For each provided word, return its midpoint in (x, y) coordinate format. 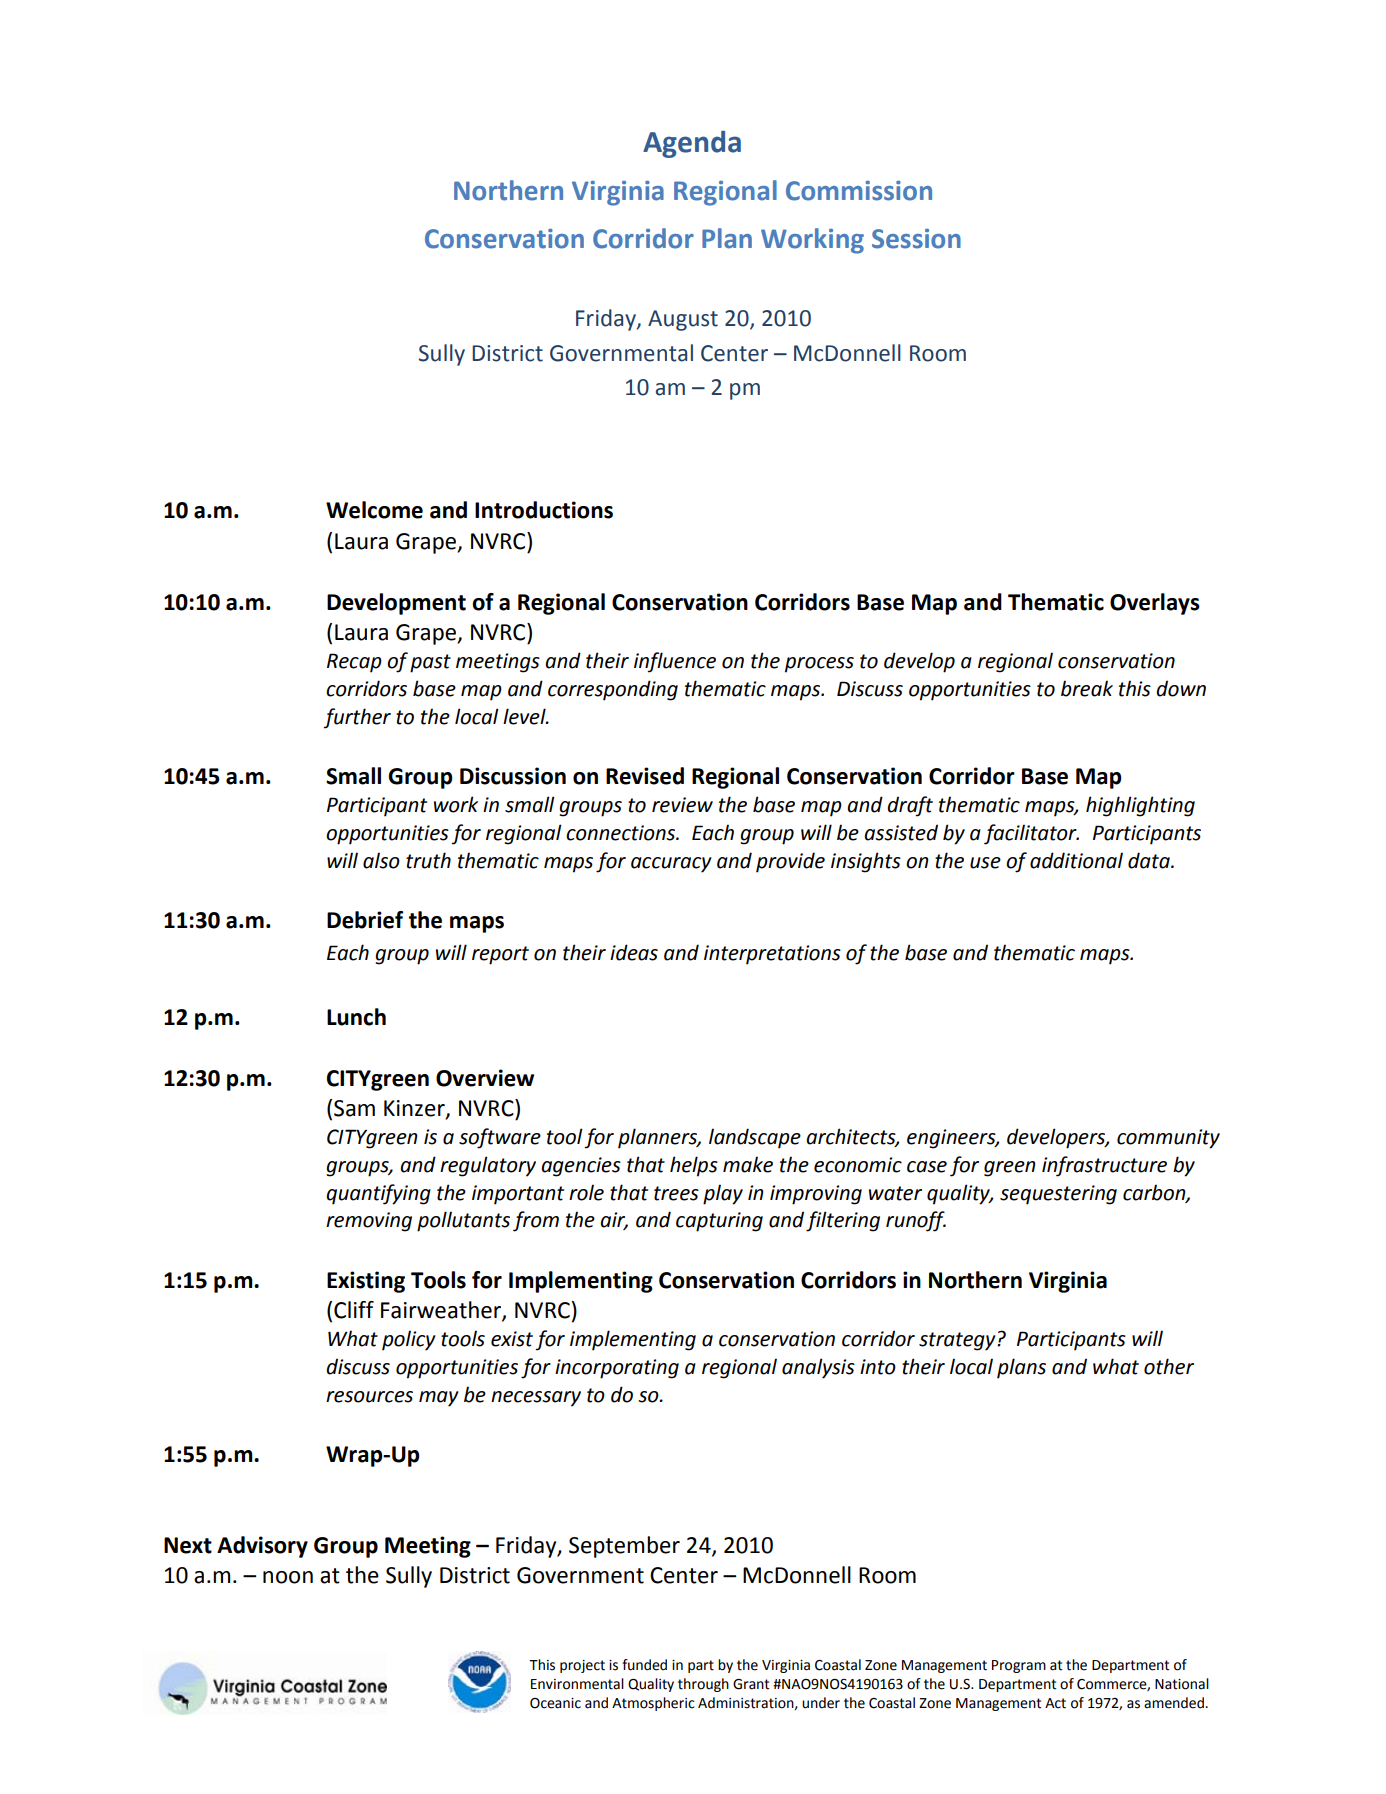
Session (916, 239)
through (703, 1685)
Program (1019, 1666)
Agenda (692, 144)
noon (288, 1577)
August (683, 320)
